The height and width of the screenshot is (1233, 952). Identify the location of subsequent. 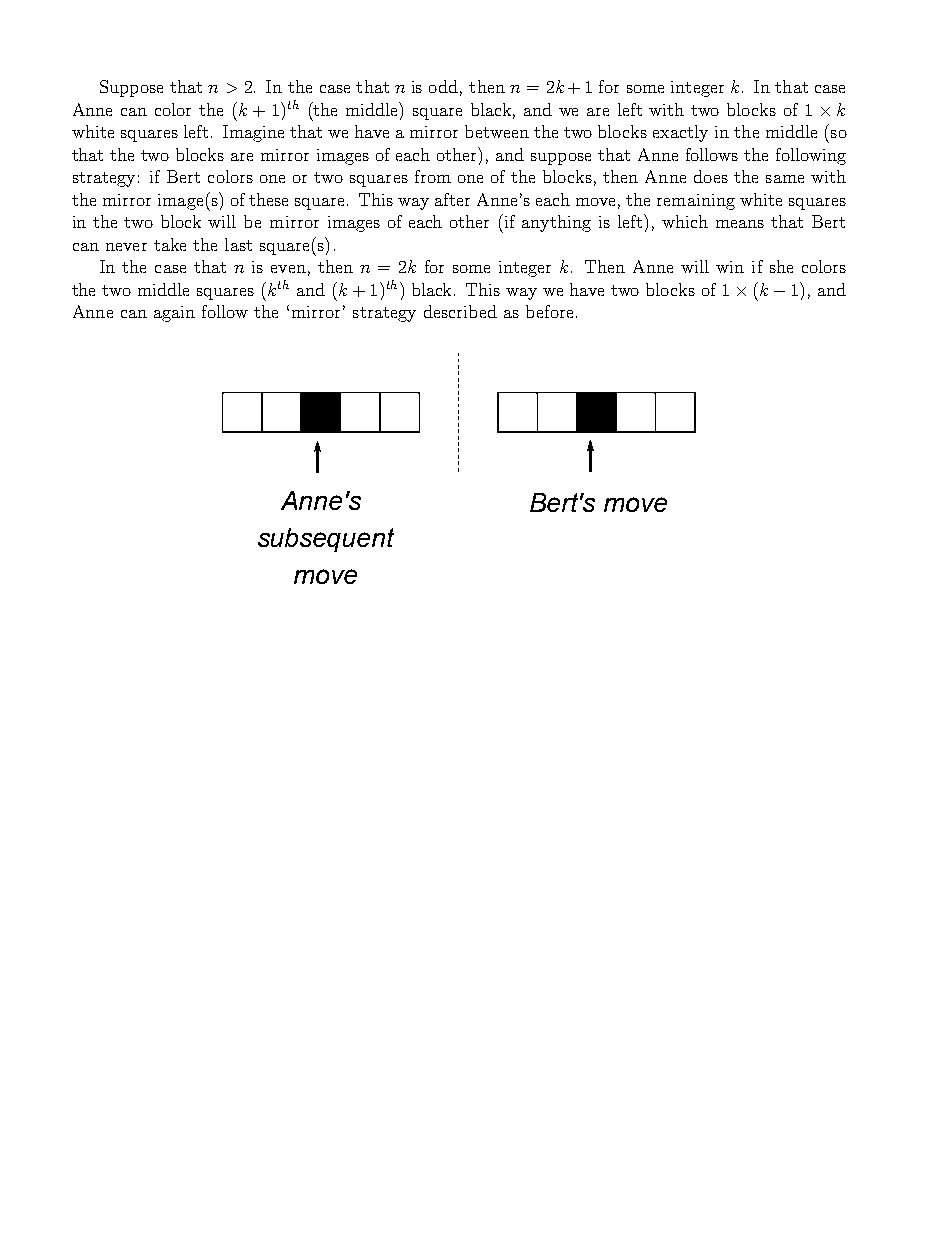
(326, 540).
